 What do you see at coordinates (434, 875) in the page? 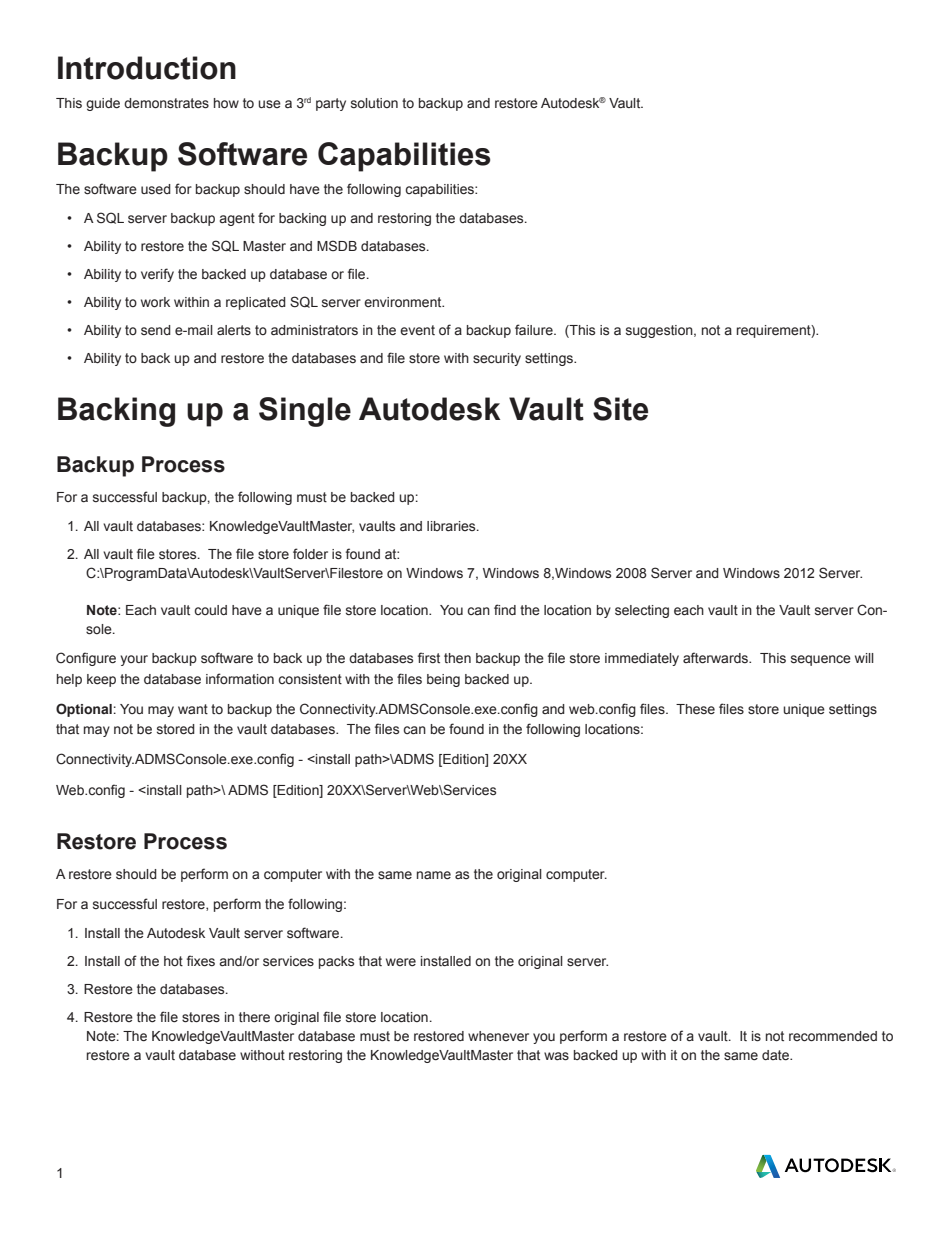
I see `name` at bounding box center [434, 875].
